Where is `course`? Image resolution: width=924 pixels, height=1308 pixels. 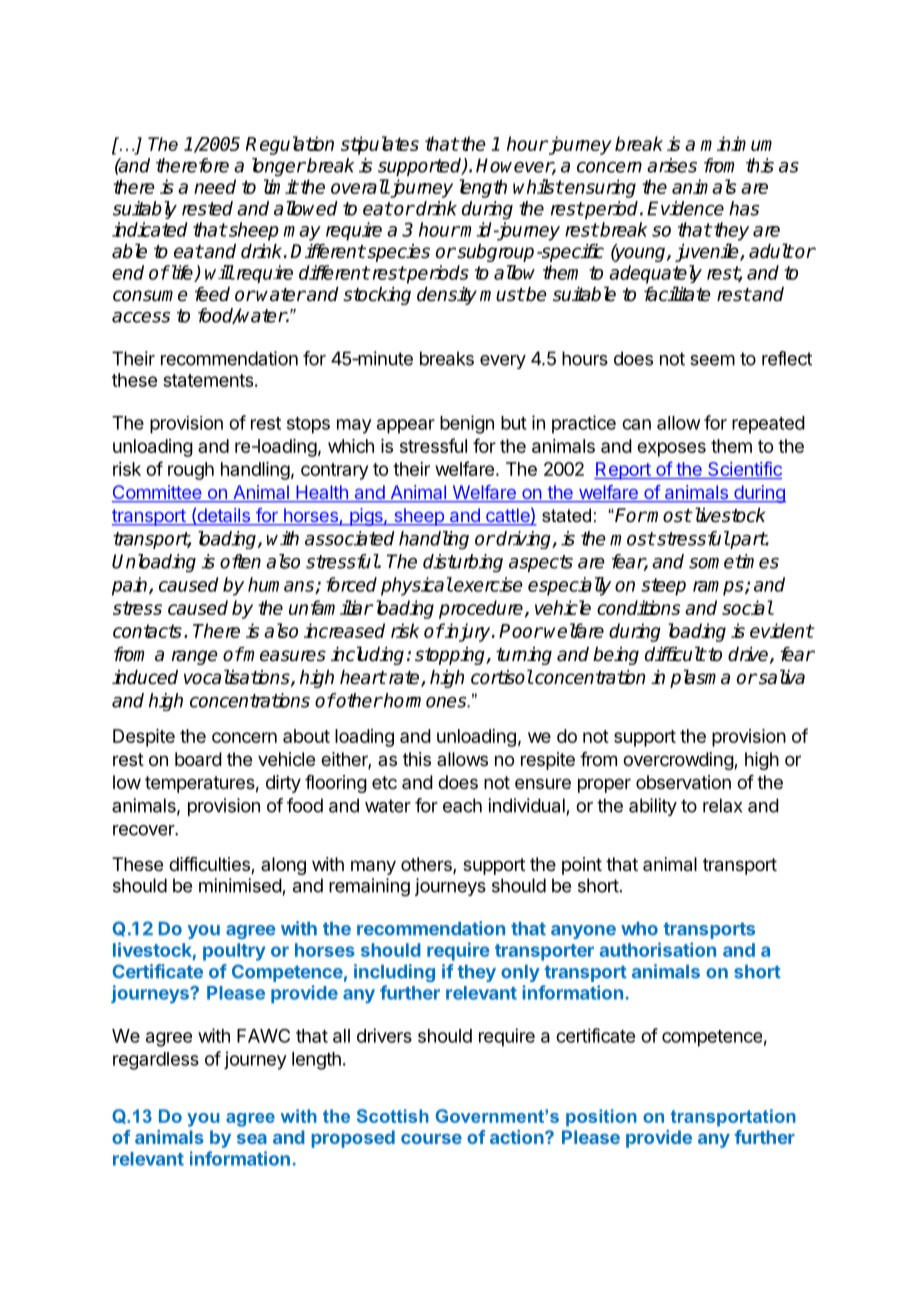 course is located at coordinates (431, 1139).
